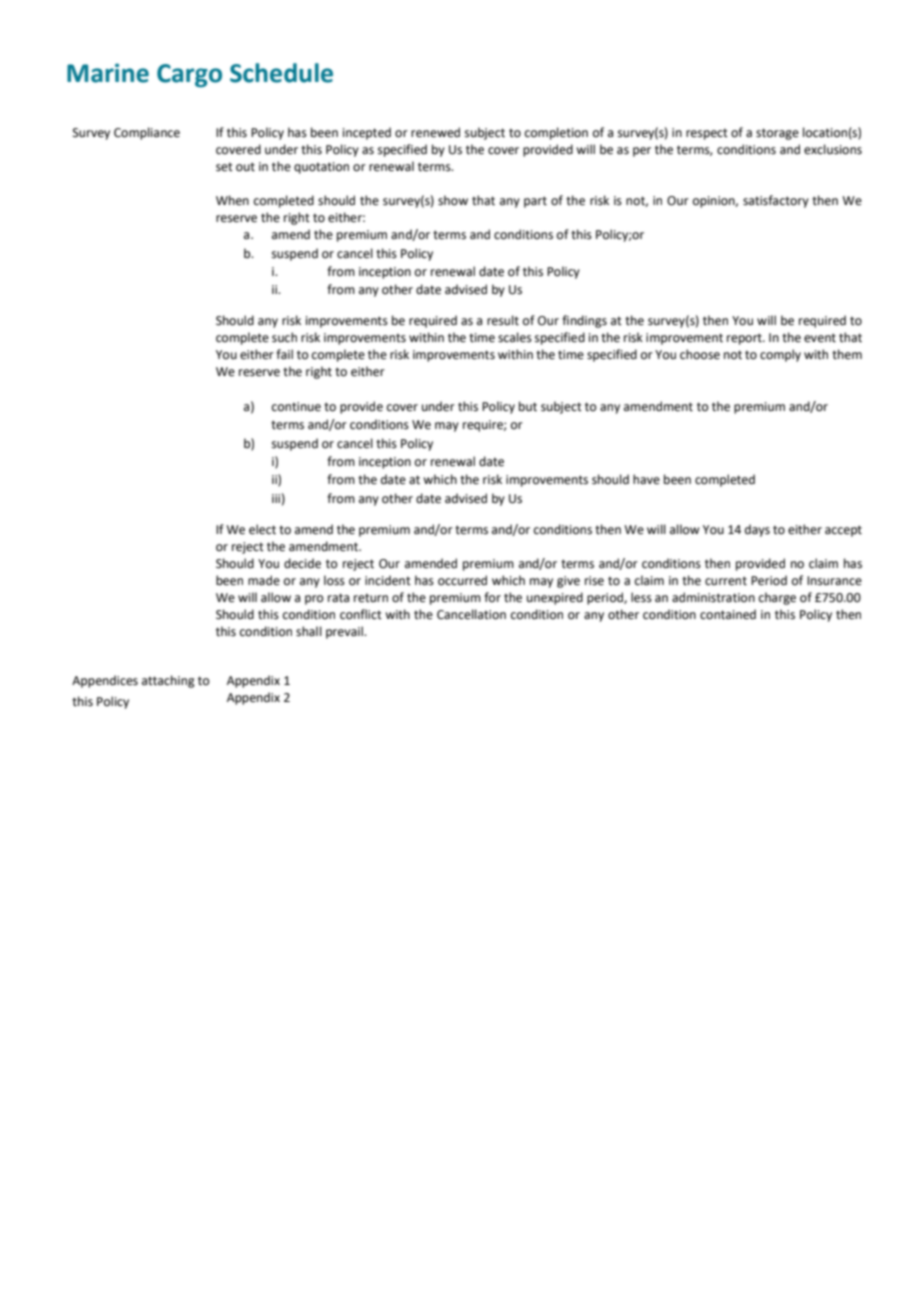 The height and width of the screenshot is (1308, 924). What do you see at coordinates (780, 355) in the screenshot?
I see `comply` at bounding box center [780, 355].
